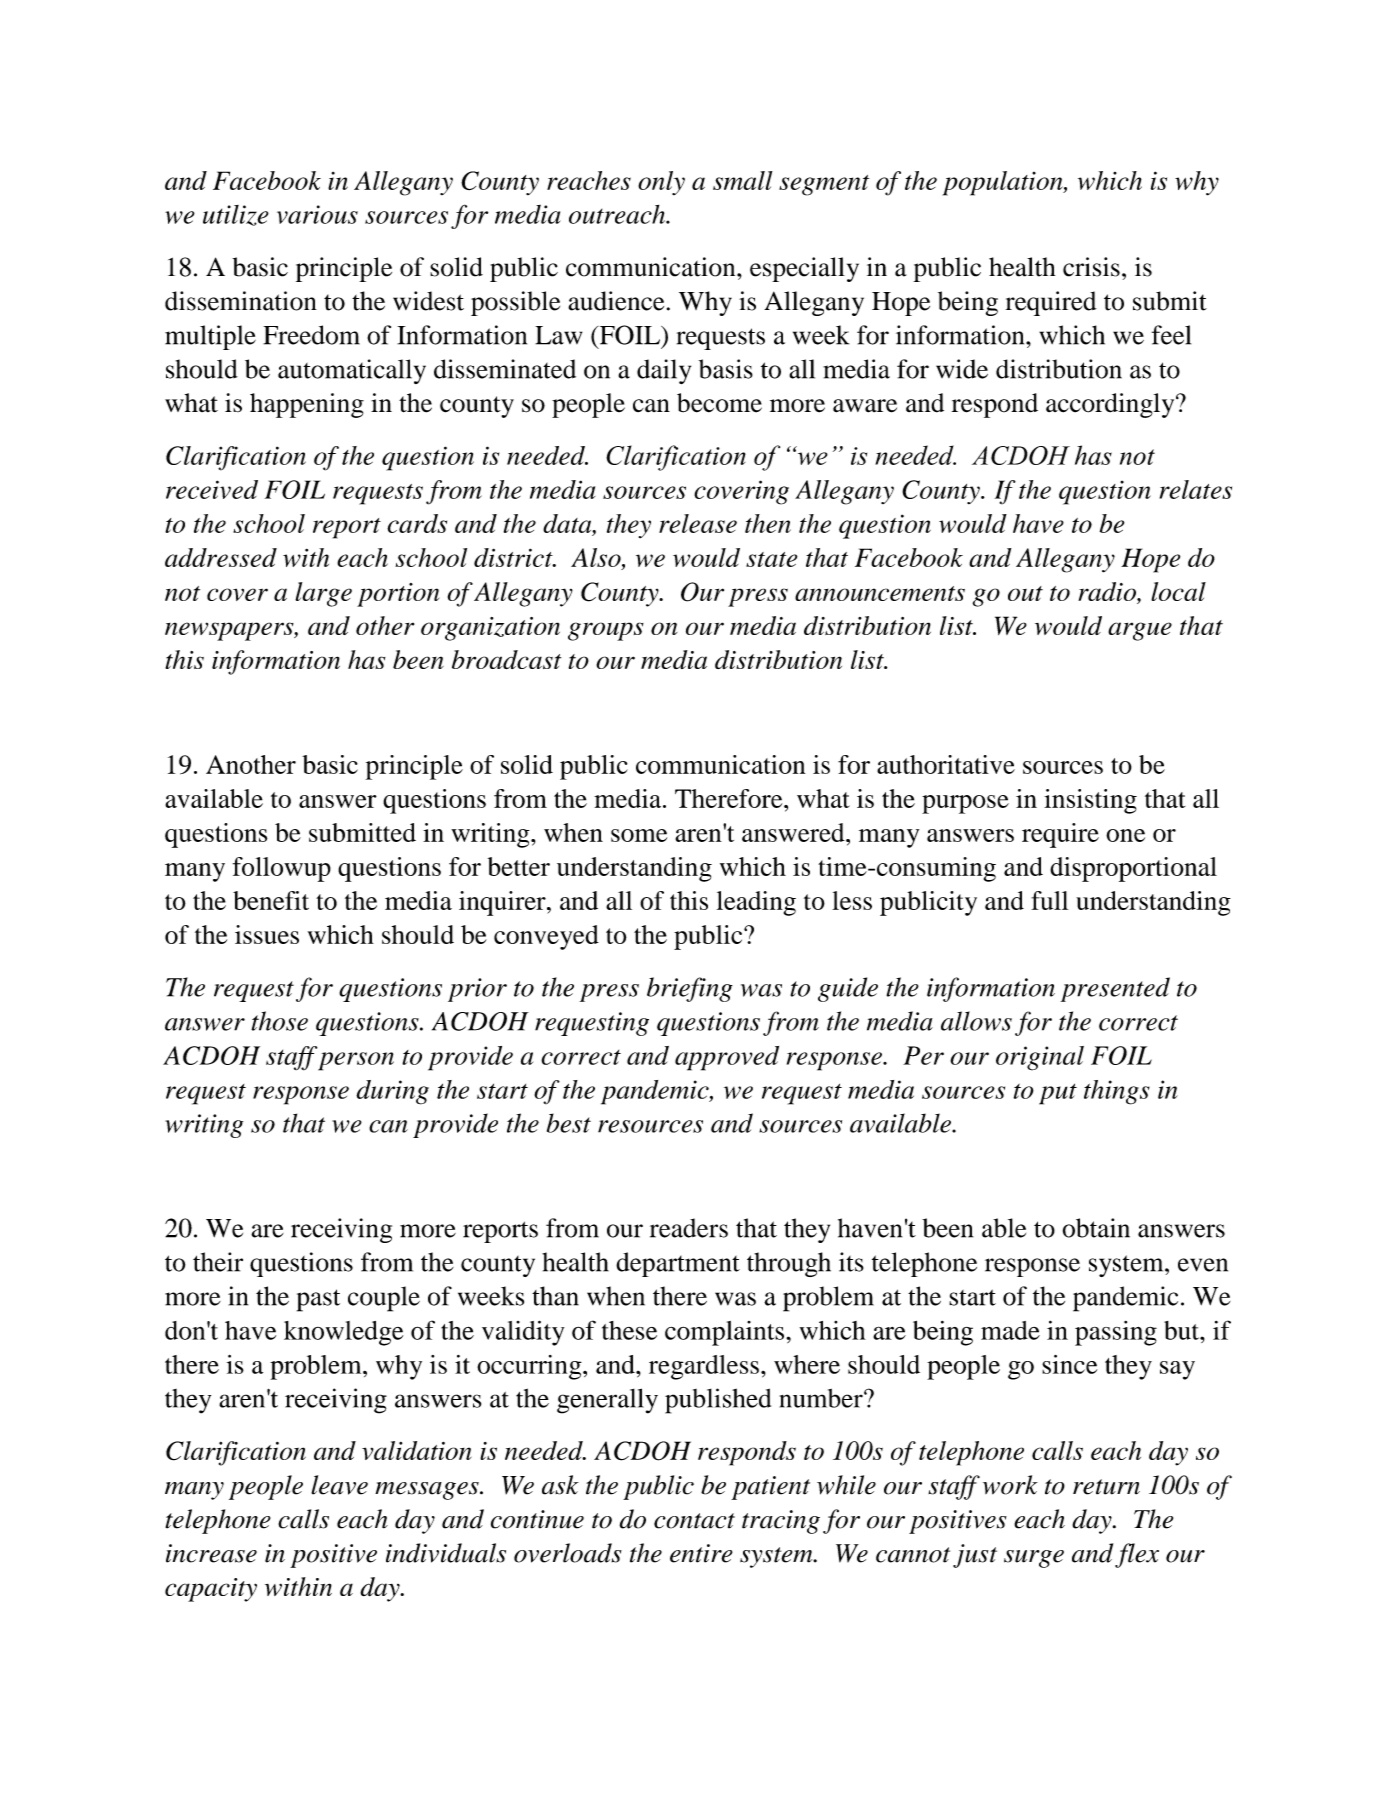 Image resolution: width=1399 pixels, height=1811 pixels. Describe the element at coordinates (1091, 267) in the document. I see `crisis` at that location.
